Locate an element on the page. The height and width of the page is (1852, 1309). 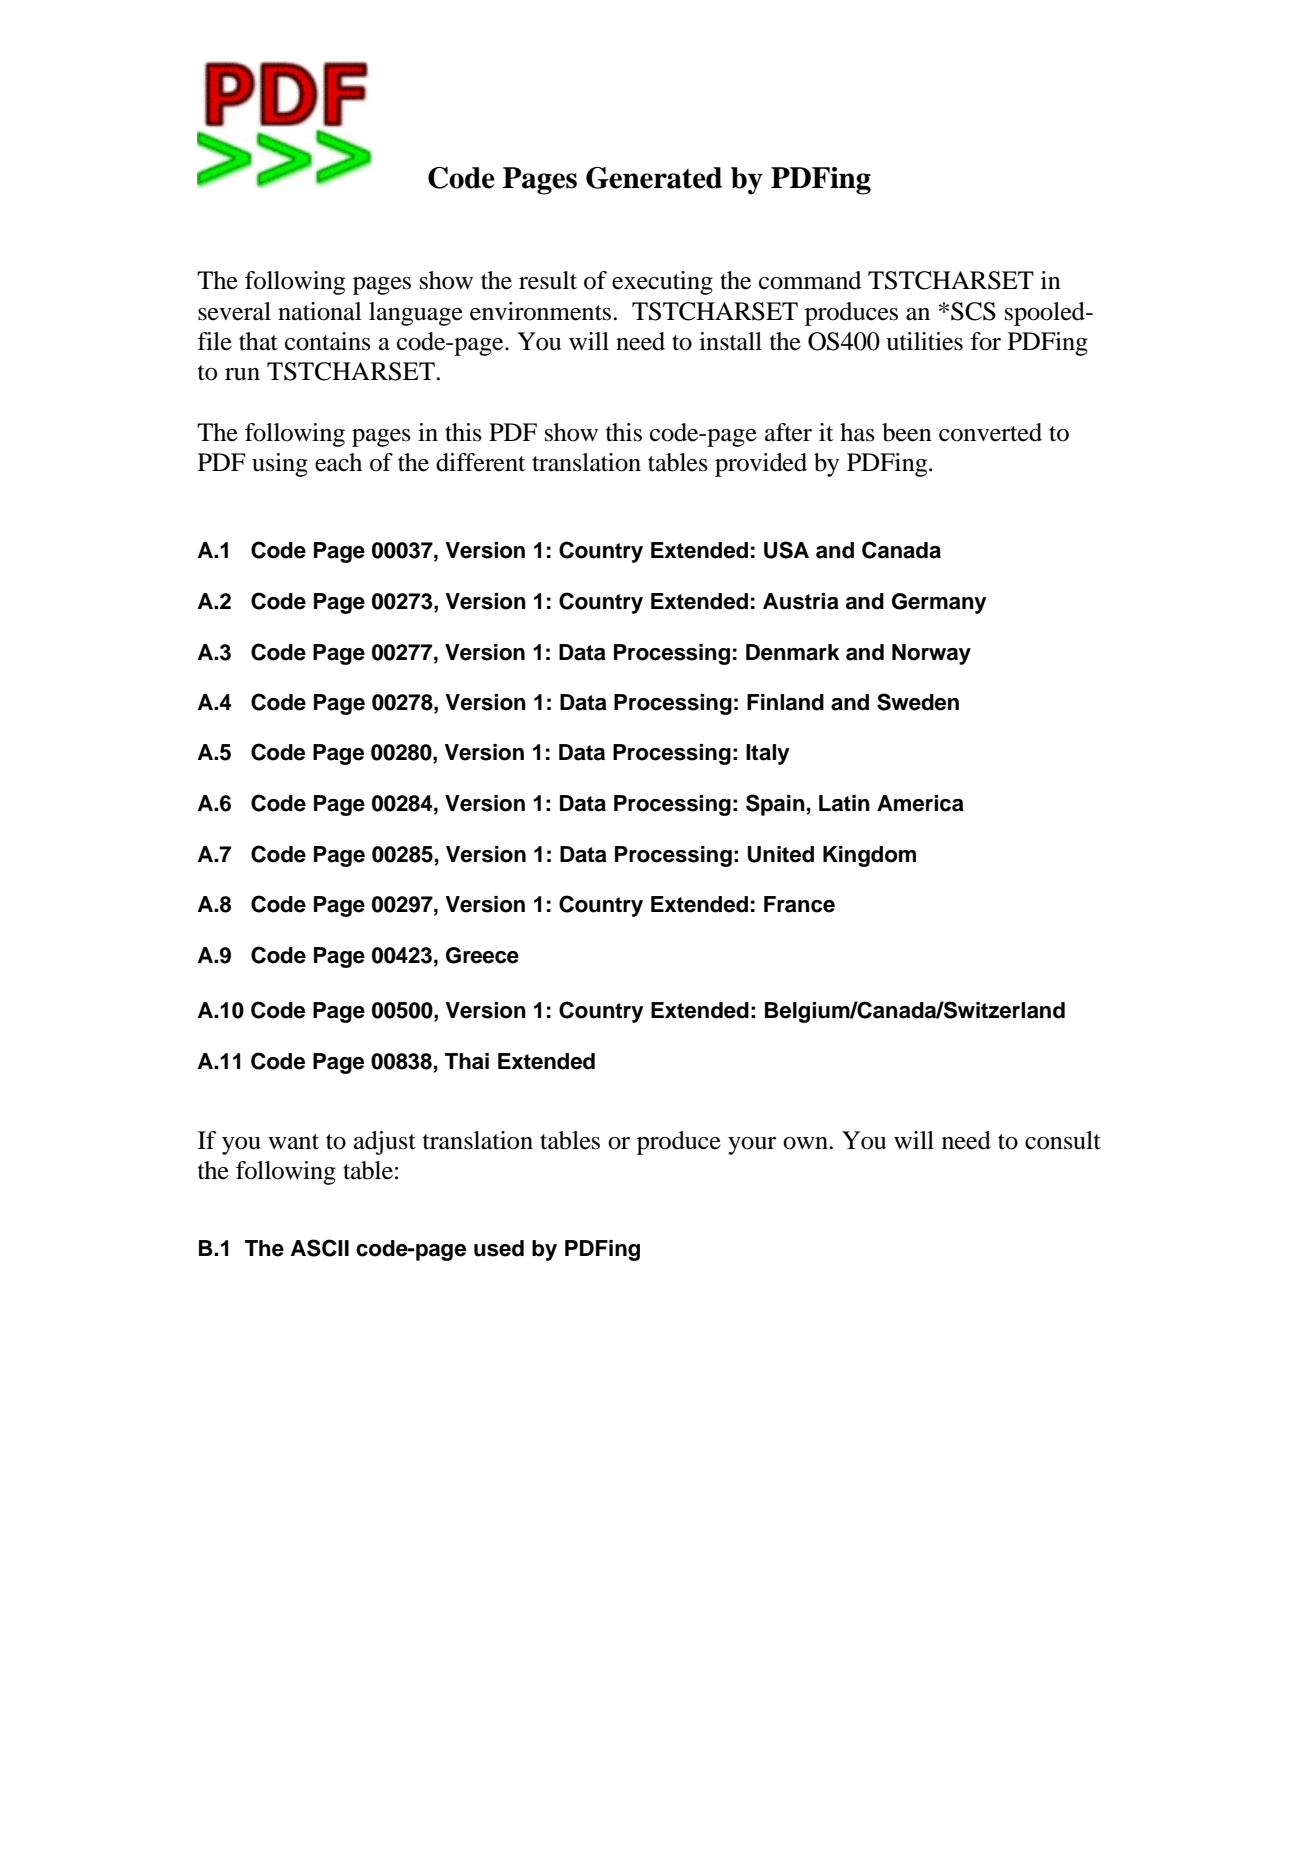
converted is located at coordinates (990, 432).
